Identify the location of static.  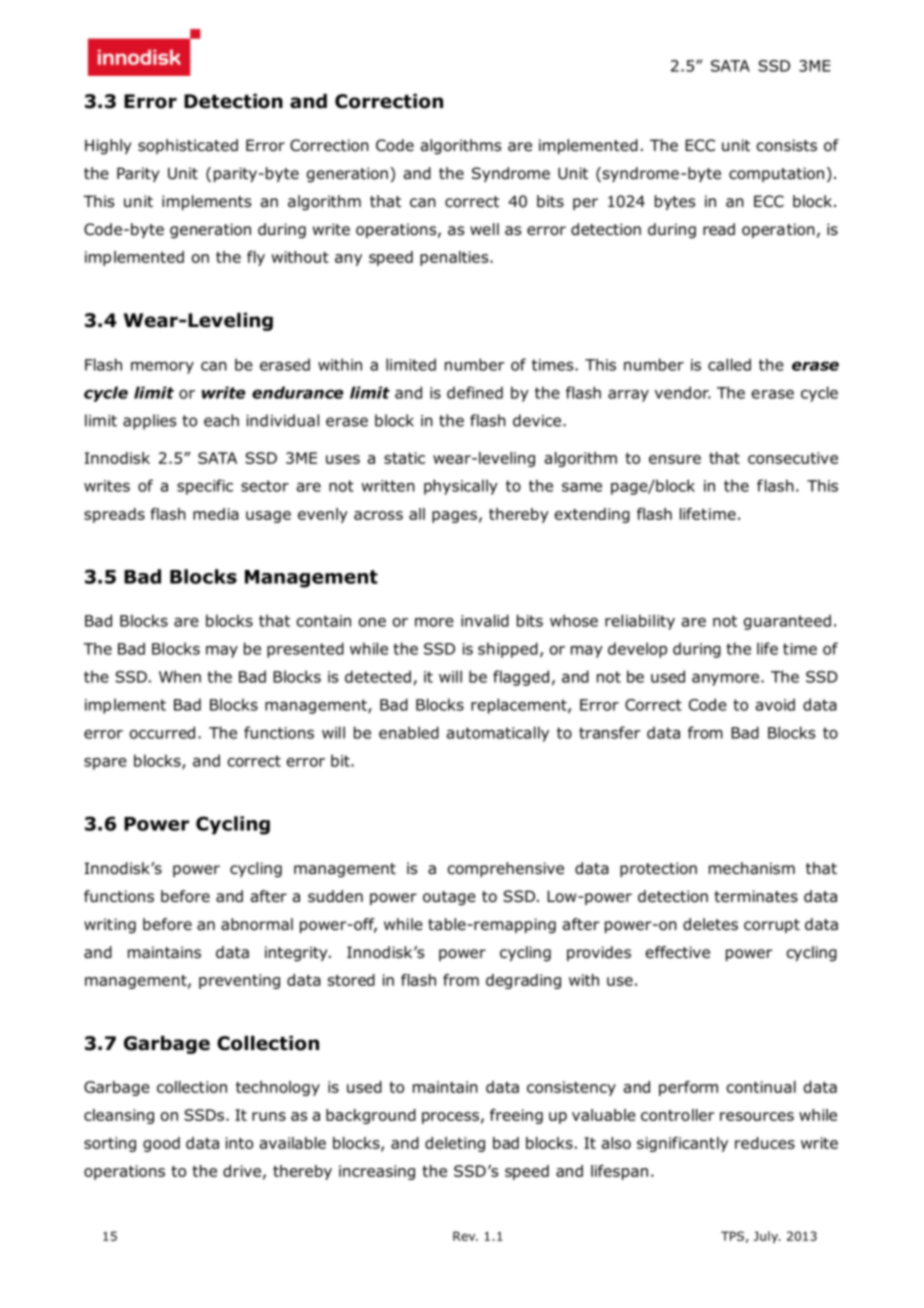
(404, 458).
